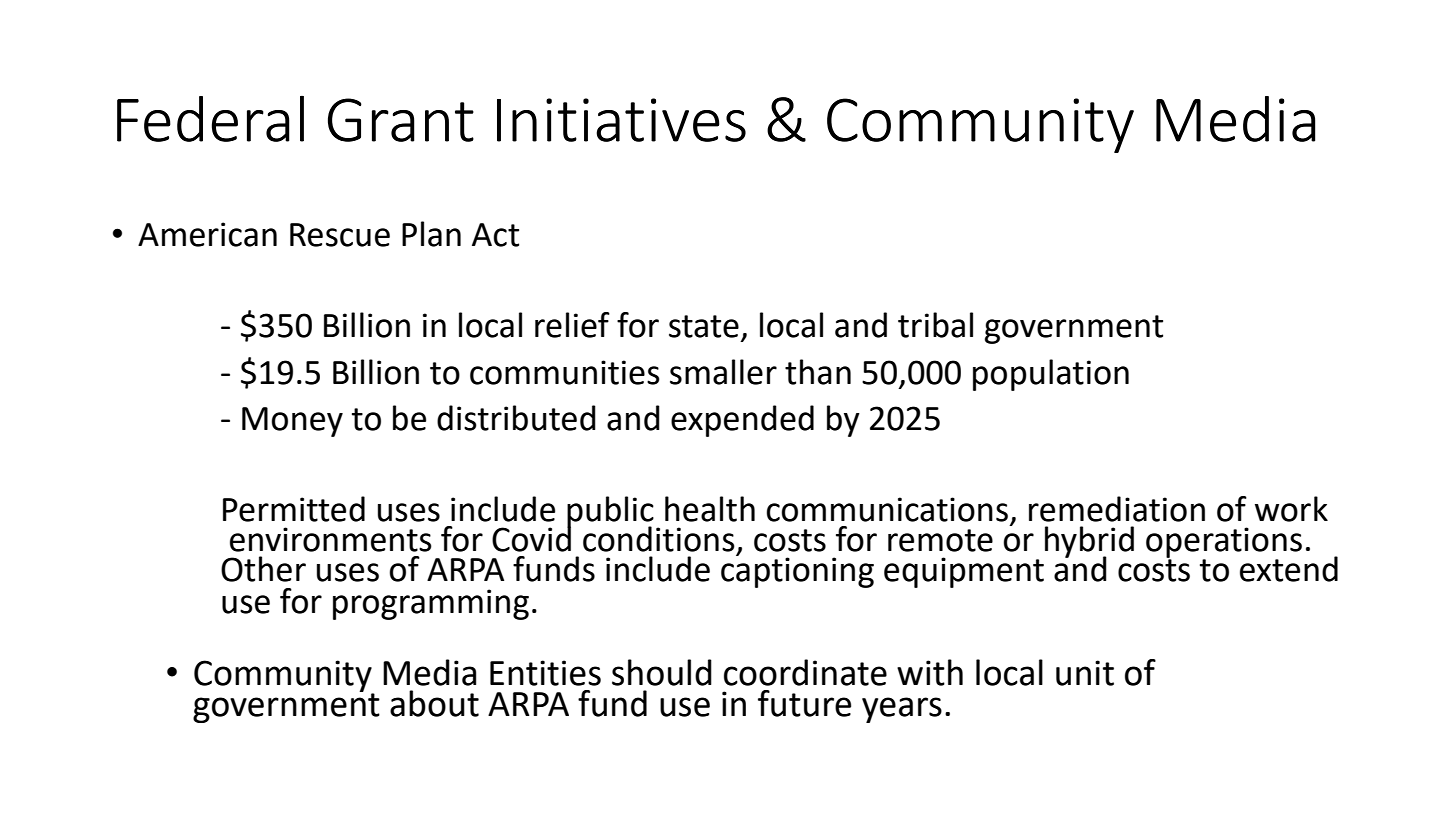  Describe the element at coordinates (1051, 375) in the page. I see `population` at that location.
